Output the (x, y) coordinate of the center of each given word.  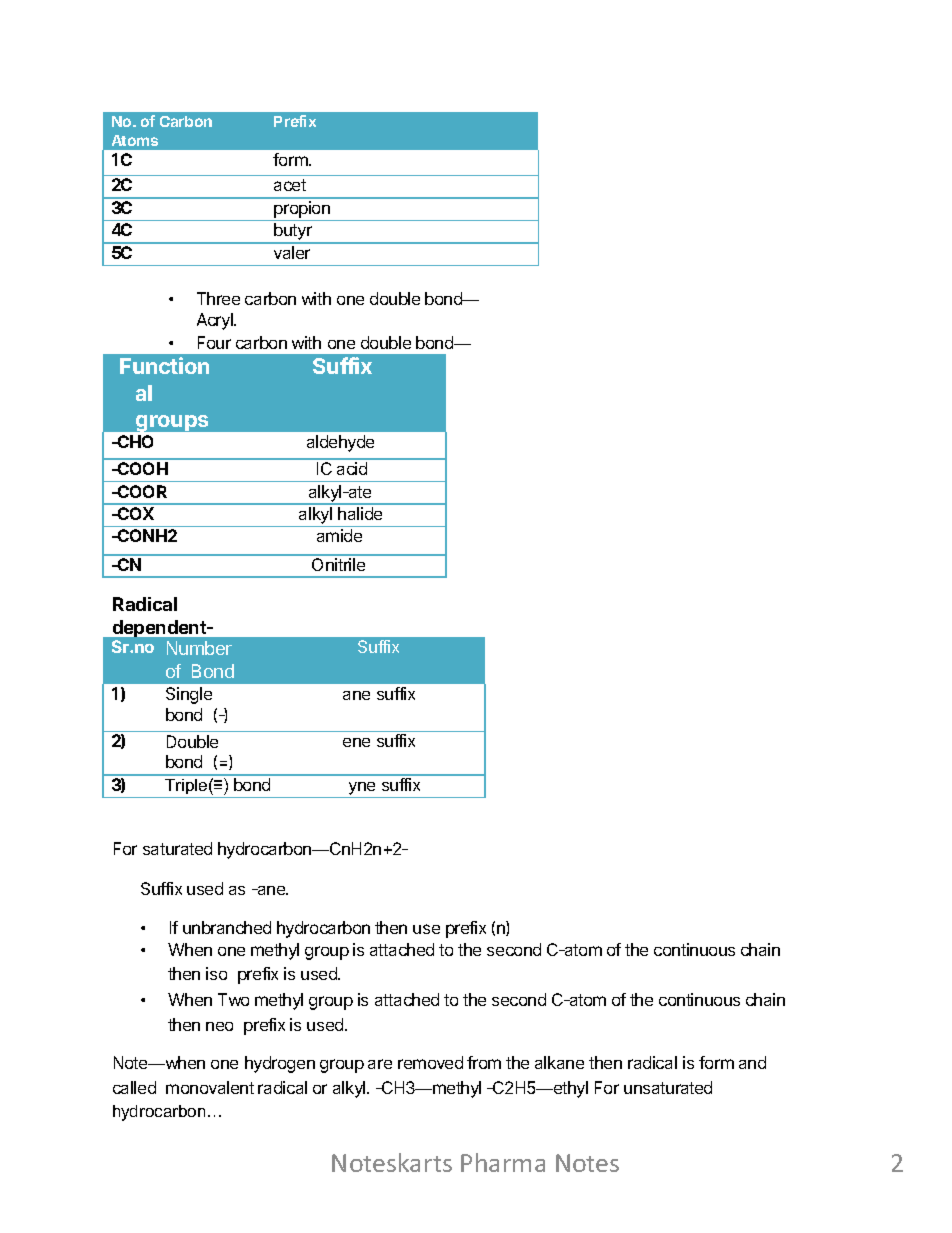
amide (339, 535)
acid (352, 468)
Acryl (216, 321)
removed (430, 1062)
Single (189, 695)
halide (360, 513)
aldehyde (340, 443)
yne (362, 790)
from (484, 1062)
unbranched (227, 927)
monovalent (210, 1087)
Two (233, 999)
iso (216, 973)
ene (356, 742)
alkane (559, 1062)
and (752, 1062)
